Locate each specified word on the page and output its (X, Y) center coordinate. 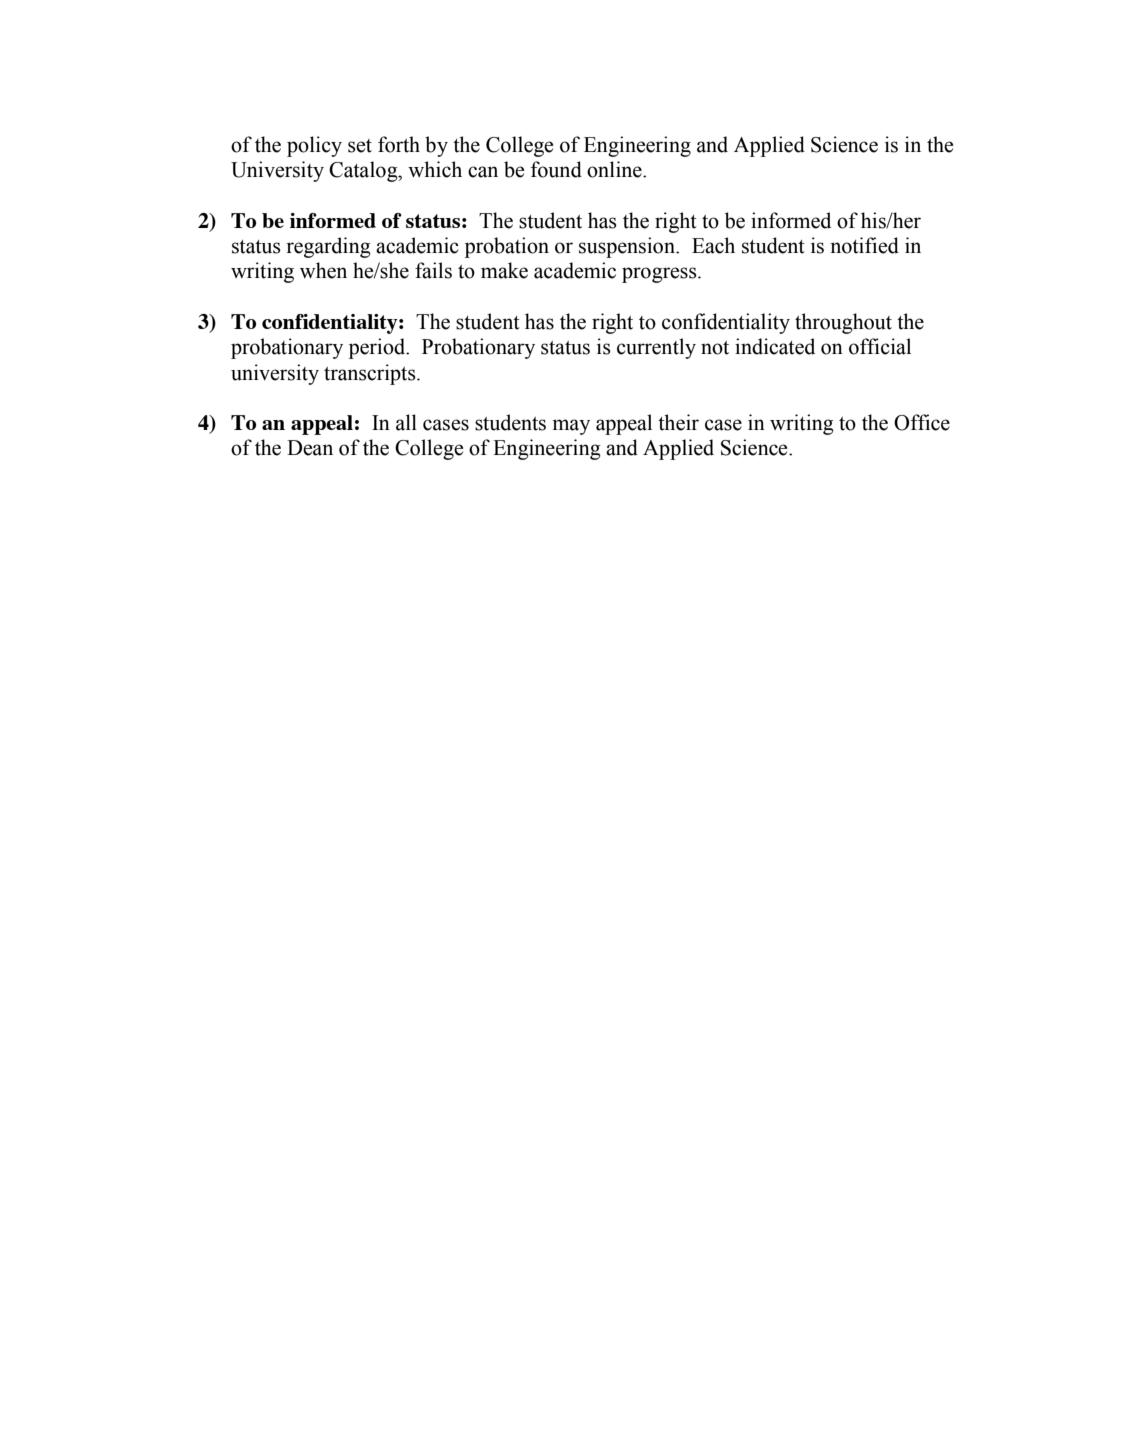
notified (864, 245)
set (360, 146)
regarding (328, 247)
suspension (628, 247)
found (556, 169)
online (615, 169)
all (406, 422)
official (880, 346)
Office (922, 422)
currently (656, 348)
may (571, 427)
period (378, 348)
